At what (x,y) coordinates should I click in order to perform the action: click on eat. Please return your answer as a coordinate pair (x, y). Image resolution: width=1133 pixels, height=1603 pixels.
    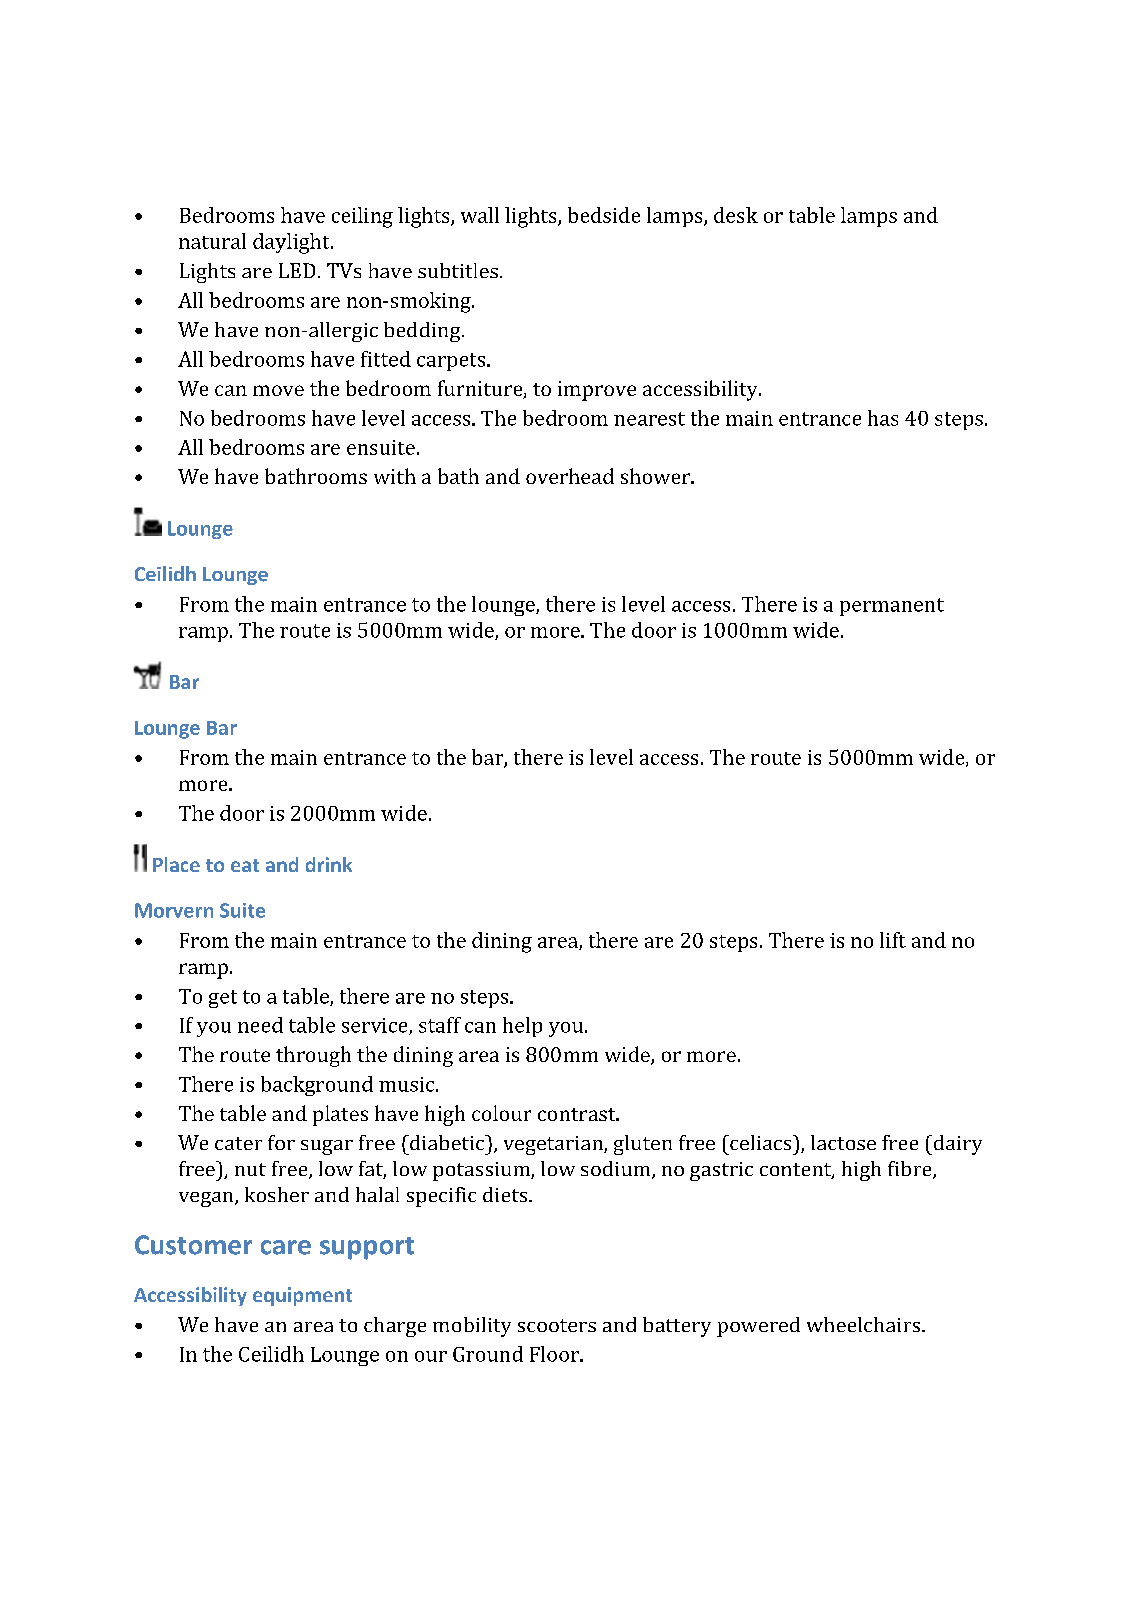
    Looking at the image, I should click on (245, 865).
